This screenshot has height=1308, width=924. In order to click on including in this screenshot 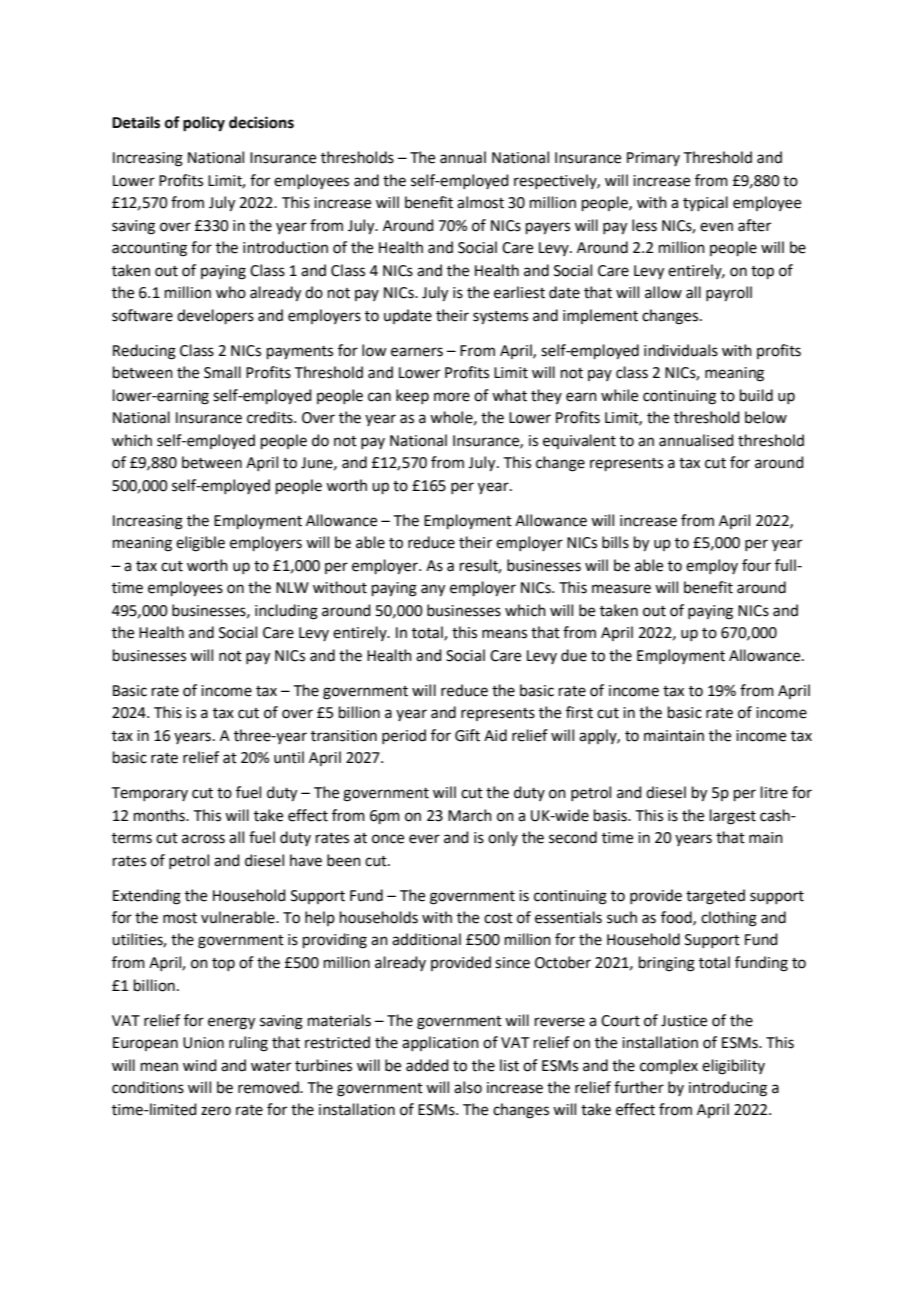, I will do `click(286, 612)`.
